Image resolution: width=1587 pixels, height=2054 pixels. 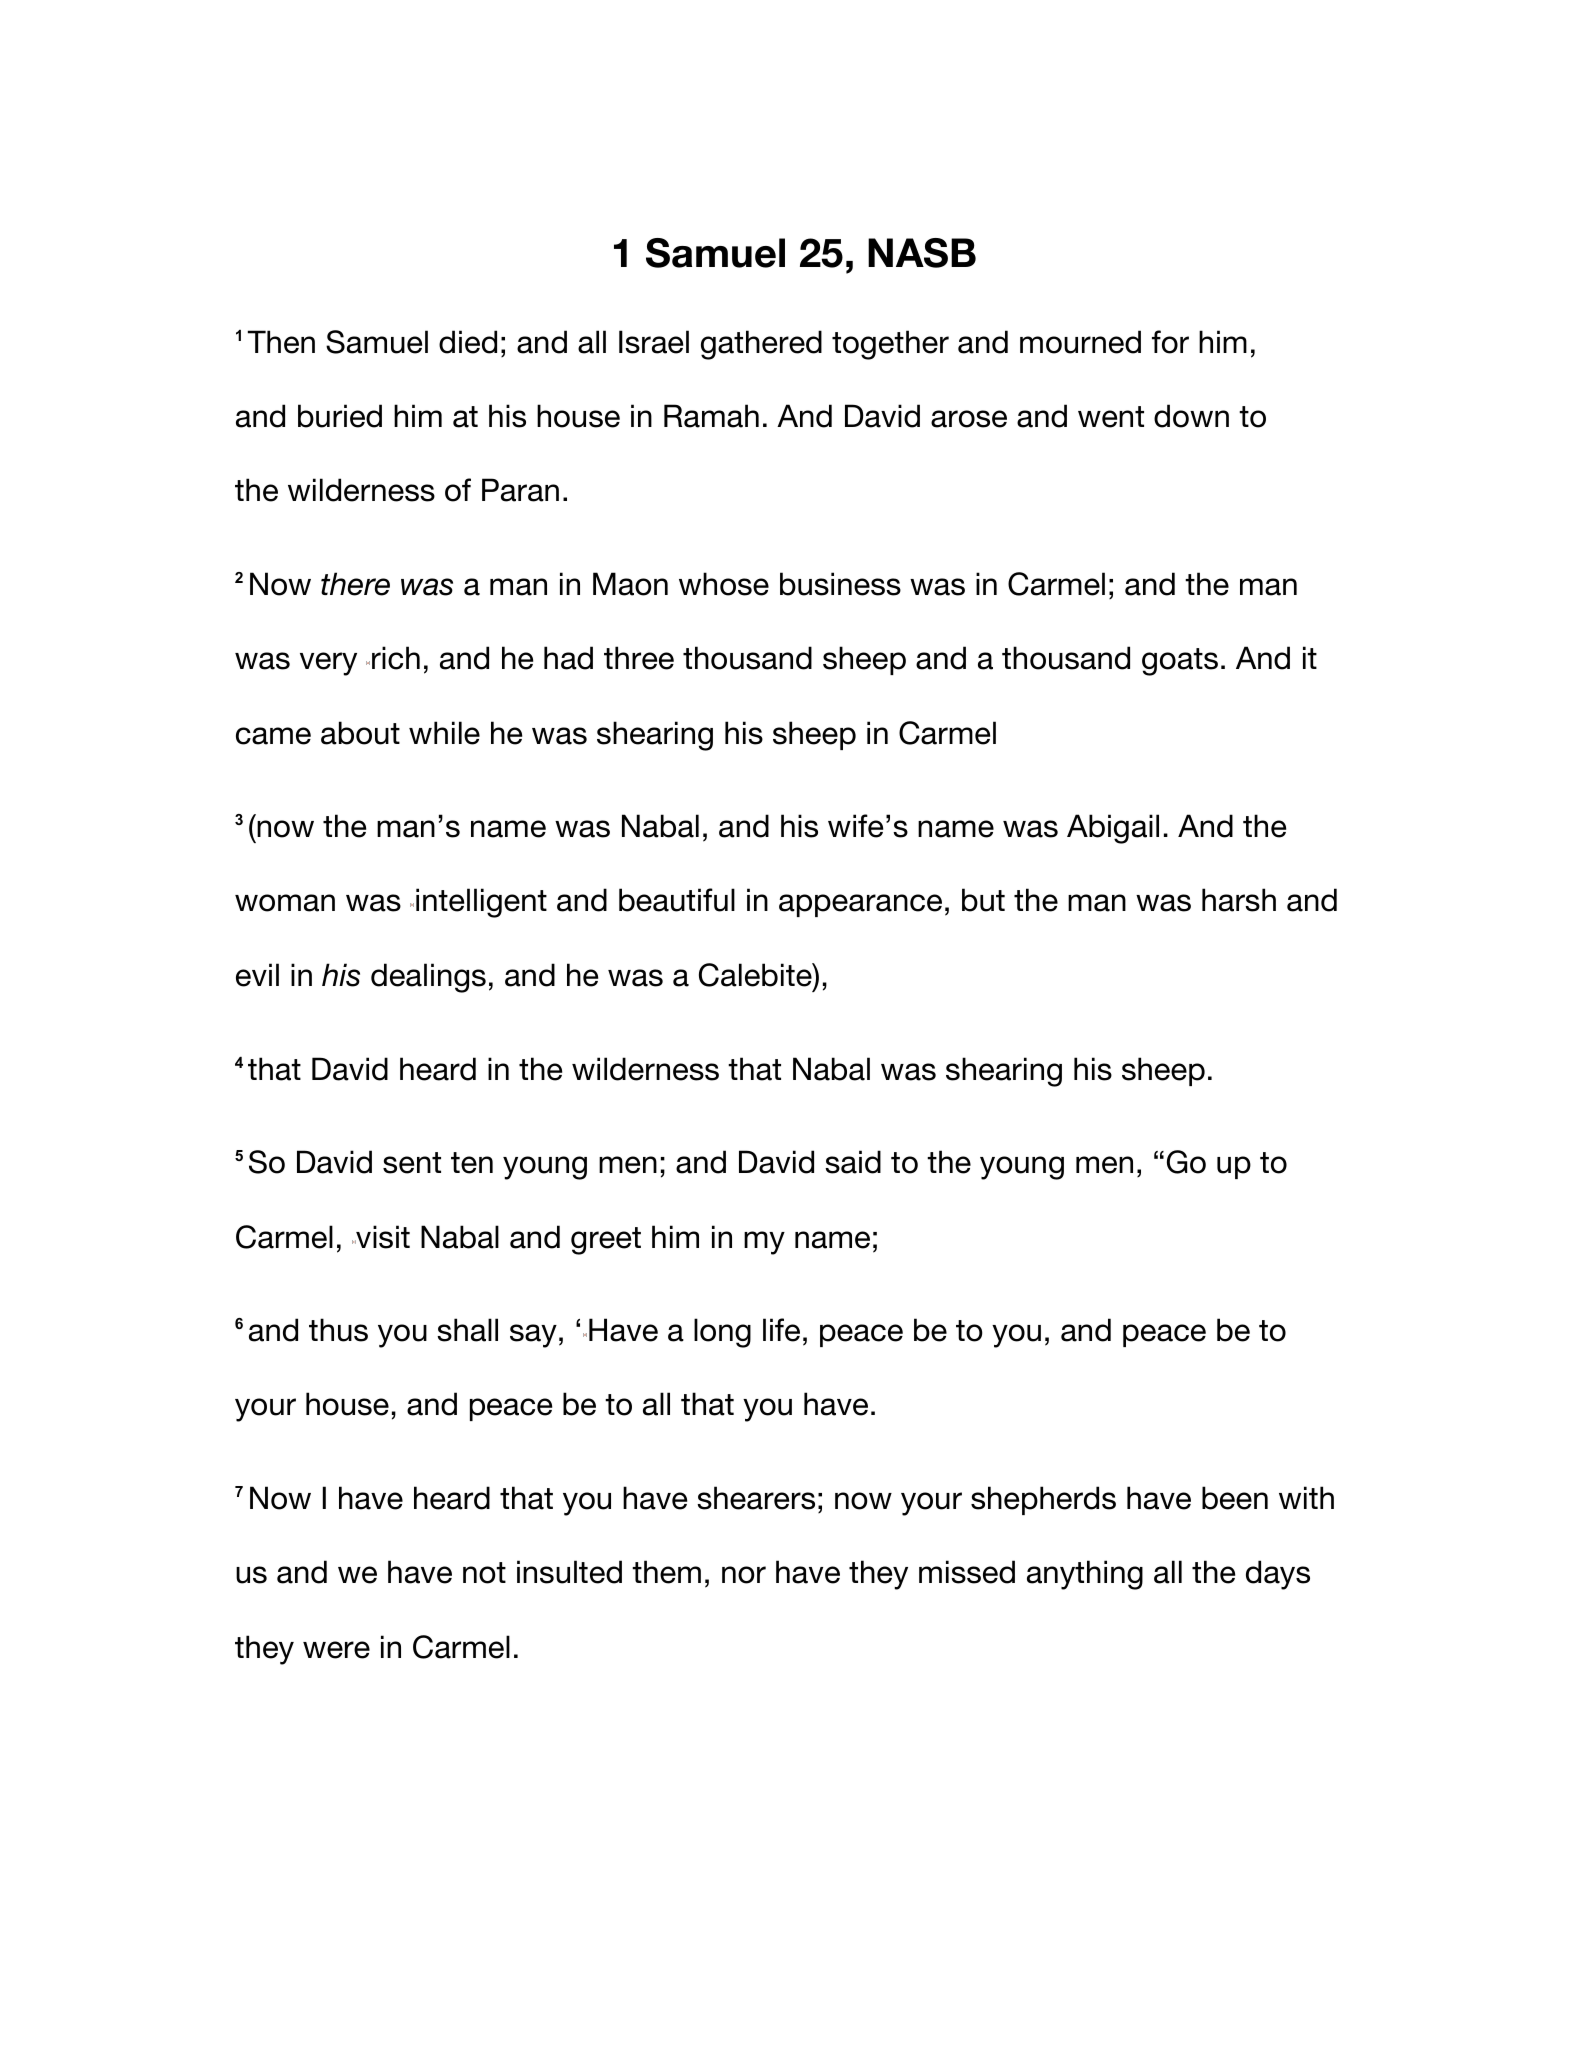 What do you see at coordinates (744, 1575) in the document?
I see `nor` at bounding box center [744, 1575].
